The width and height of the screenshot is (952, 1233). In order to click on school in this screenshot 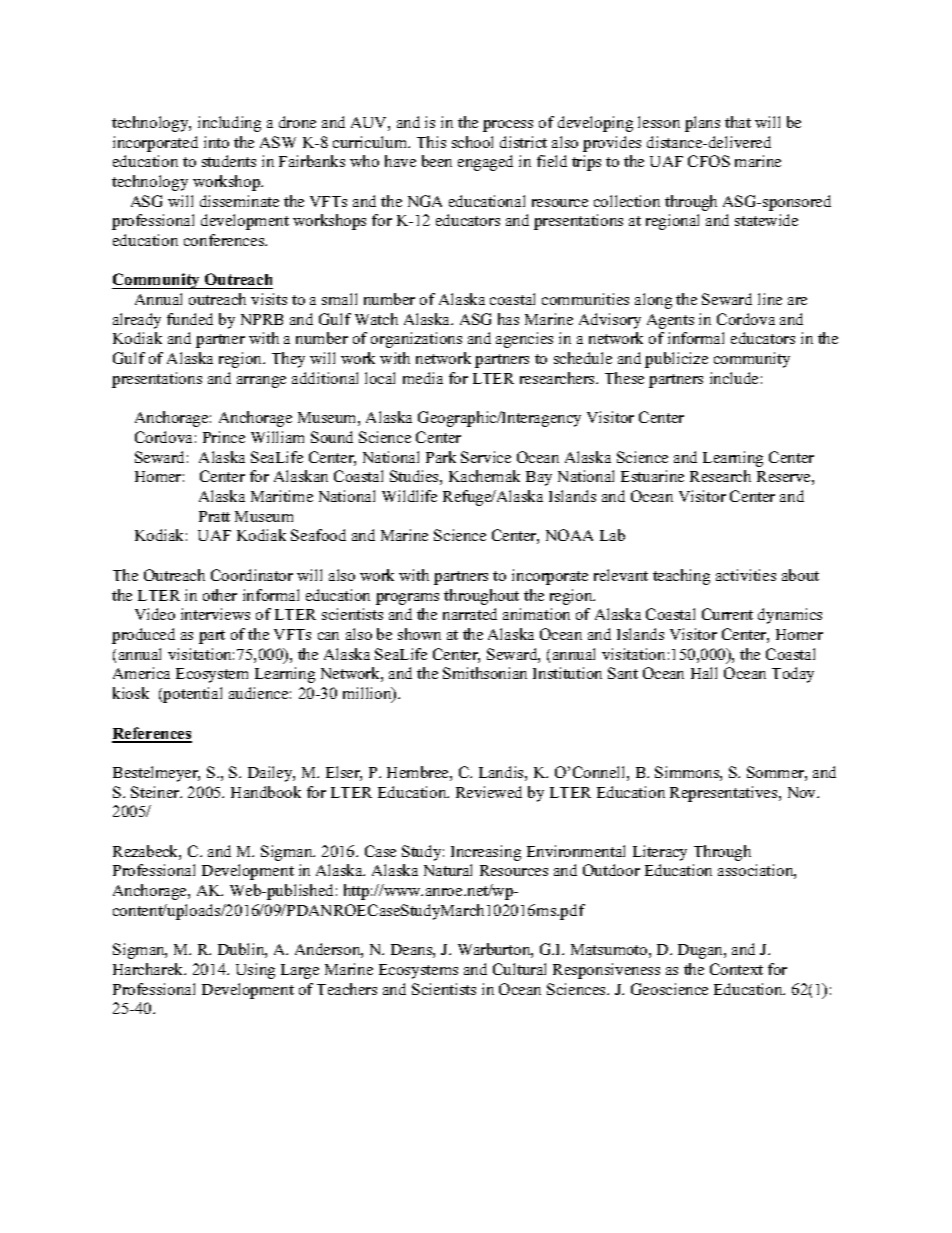, I will do `click(472, 142)`.
